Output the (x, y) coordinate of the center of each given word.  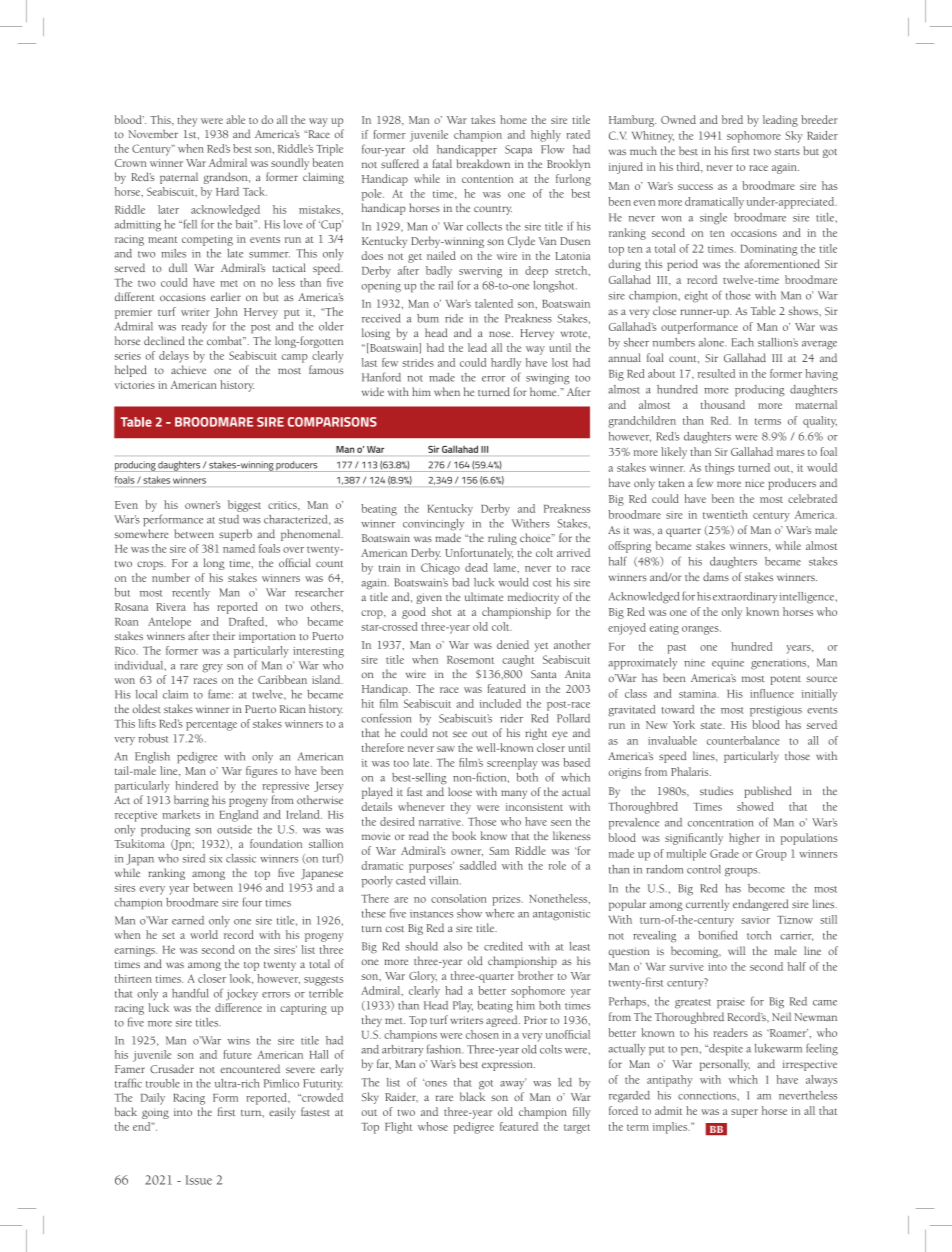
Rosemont (470, 660)
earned (188, 920)
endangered (760, 905)
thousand (723, 404)
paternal (179, 178)
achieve (188, 369)
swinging (548, 379)
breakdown (483, 163)
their (224, 635)
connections (708, 1096)
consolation (459, 898)
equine (728, 664)
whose (433, 1126)
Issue (199, 1180)
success (695, 187)
